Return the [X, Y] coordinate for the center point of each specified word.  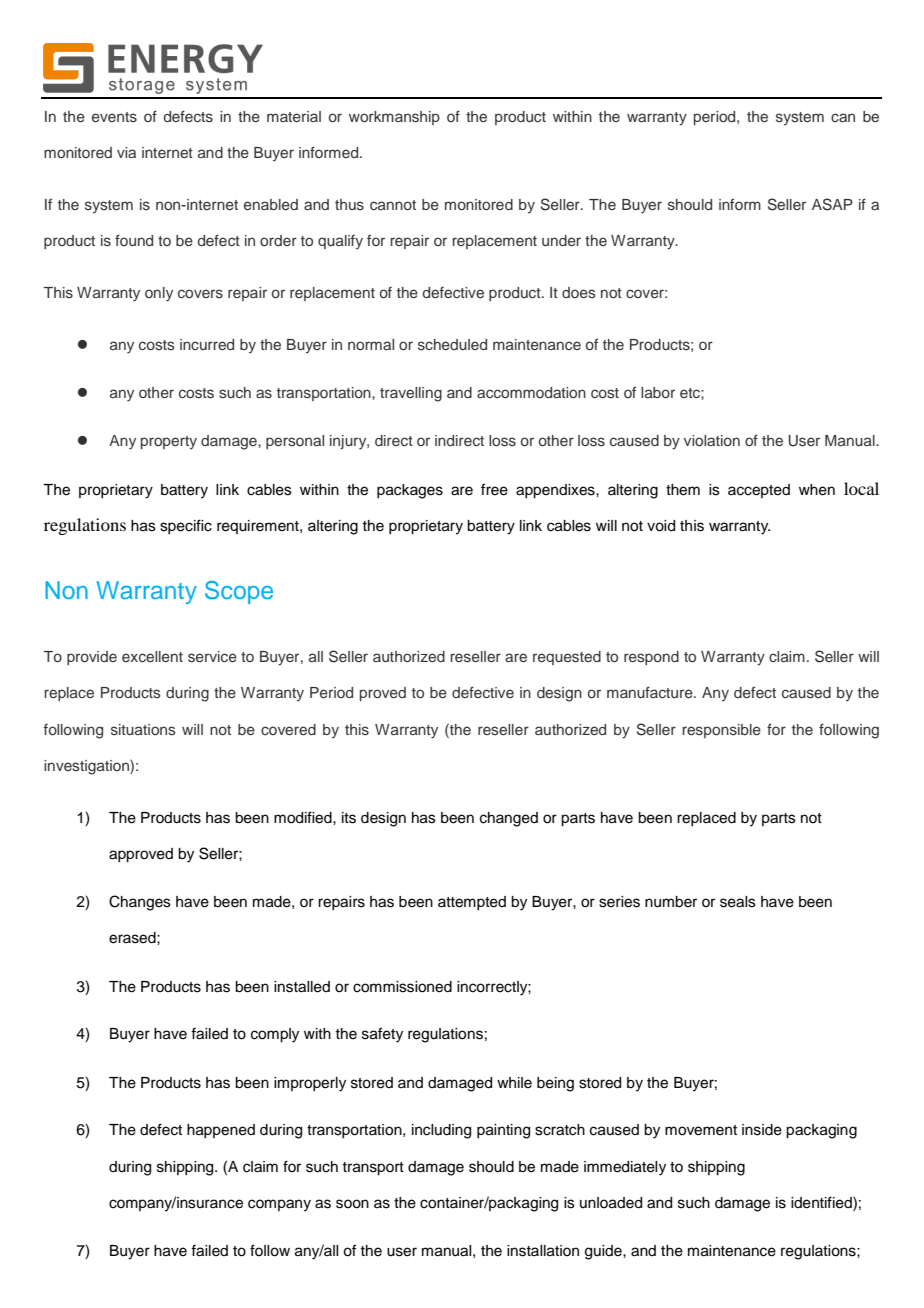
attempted [472, 903]
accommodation [531, 392]
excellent [152, 656]
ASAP [832, 204]
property [169, 442]
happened [221, 1131]
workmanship [394, 118]
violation [712, 440]
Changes [140, 903]
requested [567, 658]
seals [738, 902]
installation [543, 1251]
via [126, 152]
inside [762, 1130]
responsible [721, 731]
